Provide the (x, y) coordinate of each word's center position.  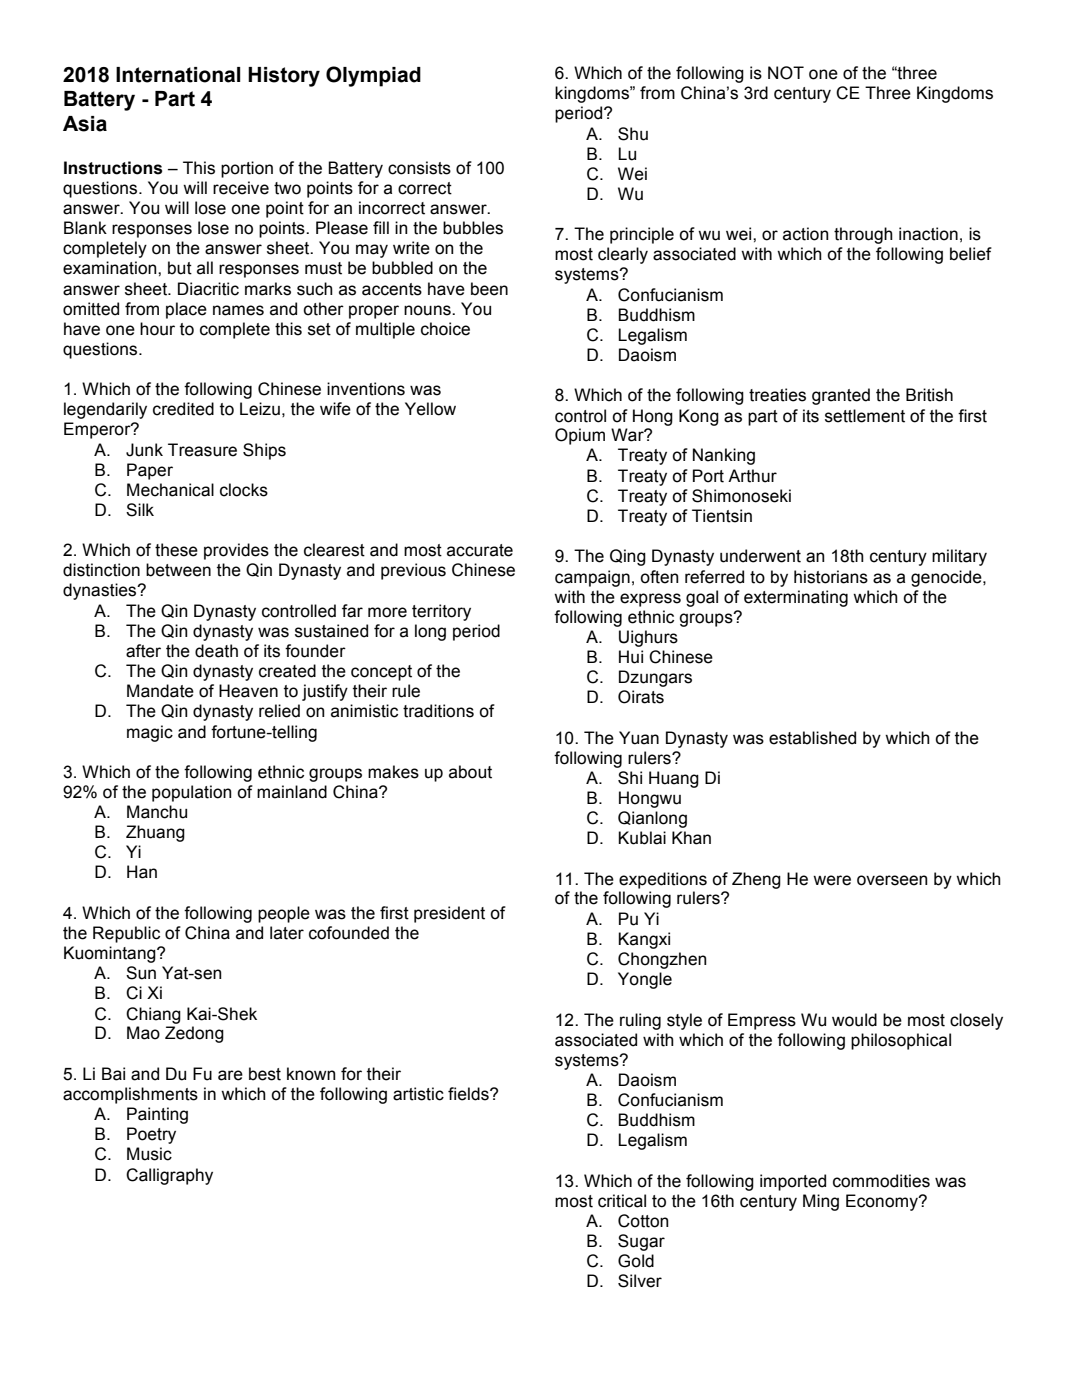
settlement (865, 416)
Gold (636, 1261)
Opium (580, 436)
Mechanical (170, 490)
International (178, 75)
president (449, 914)
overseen (892, 880)
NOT (786, 73)
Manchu (157, 812)
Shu (633, 134)
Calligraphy (169, 1176)
